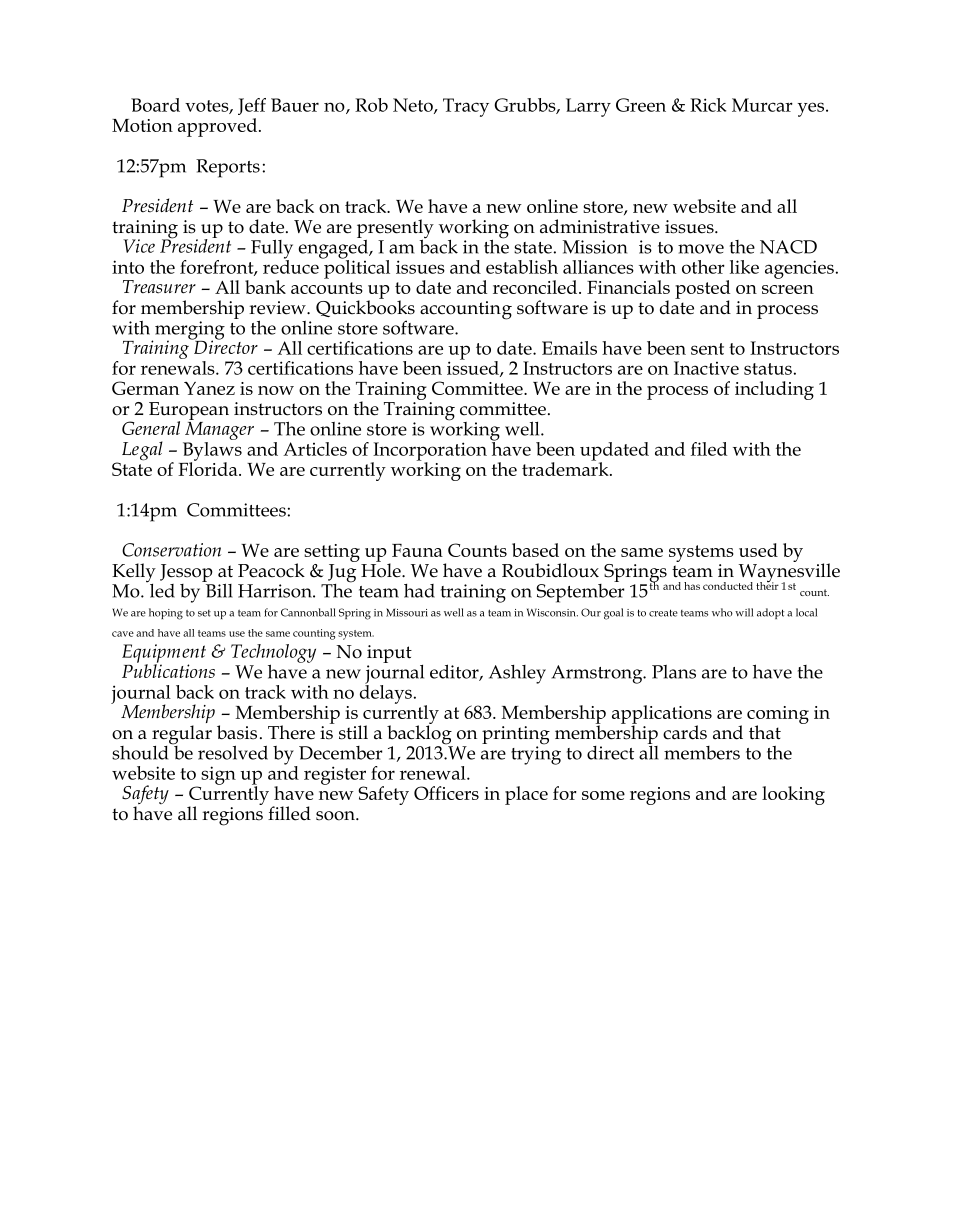  I want to click on Rick, so click(708, 105).
